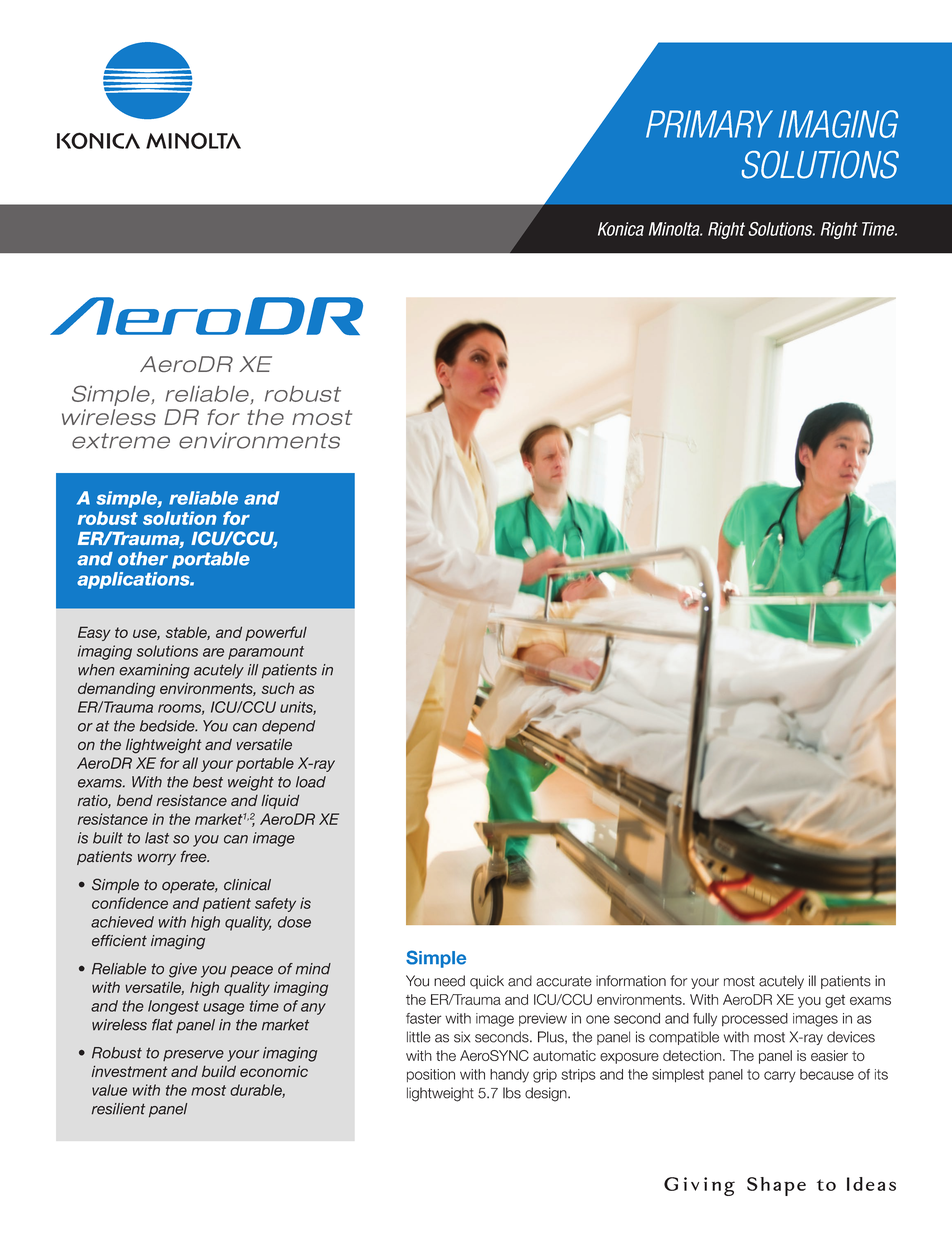 The height and width of the screenshot is (1233, 952). Describe the element at coordinates (121, 441) in the screenshot. I see `extreme` at that location.
